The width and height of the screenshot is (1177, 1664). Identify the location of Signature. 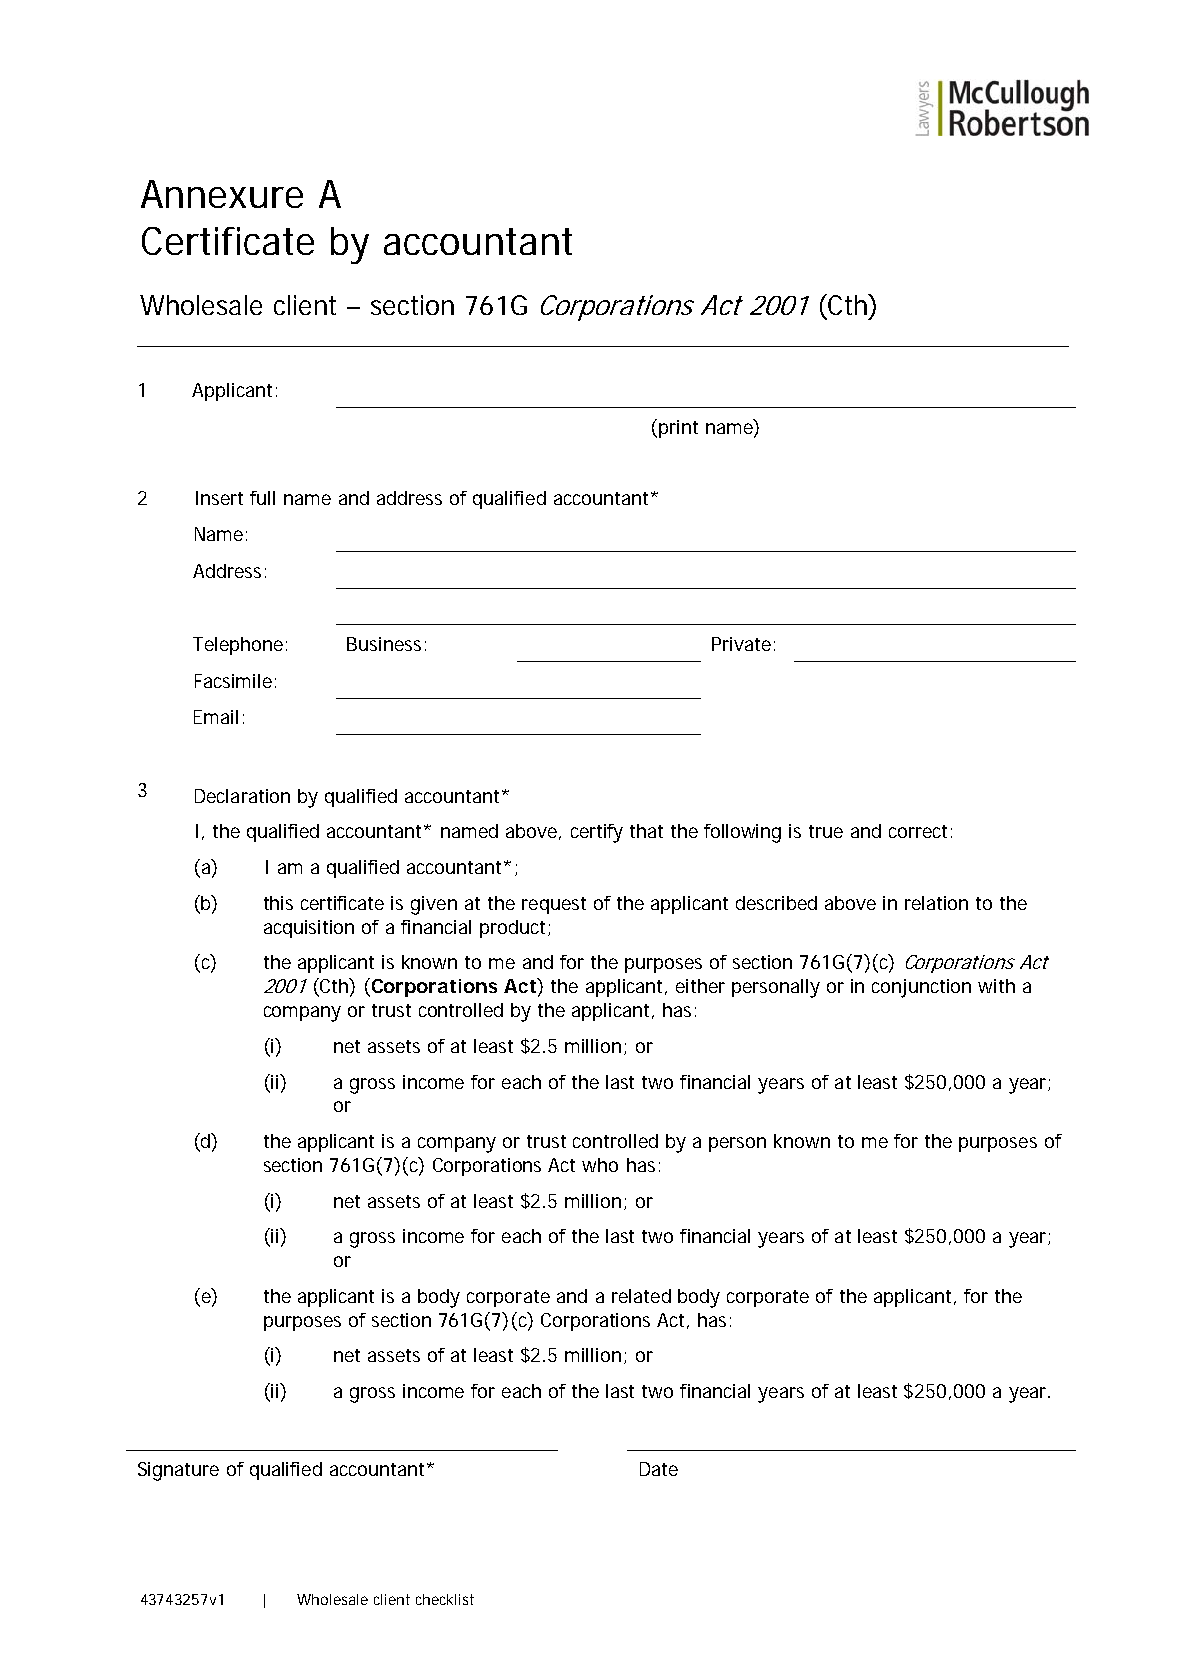
(178, 1471).
